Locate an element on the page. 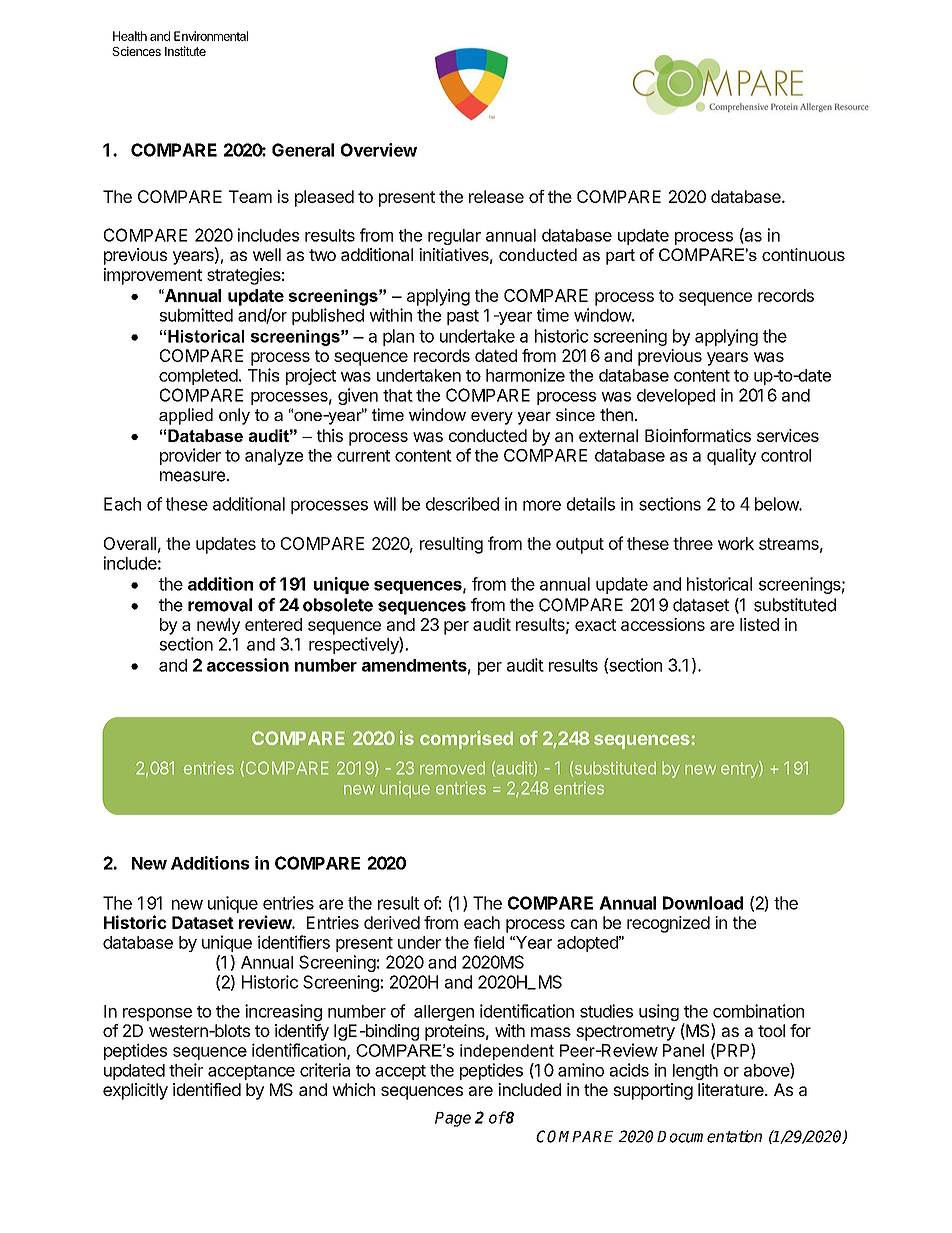 The image size is (952, 1233). Page is located at coordinates (453, 1119).
